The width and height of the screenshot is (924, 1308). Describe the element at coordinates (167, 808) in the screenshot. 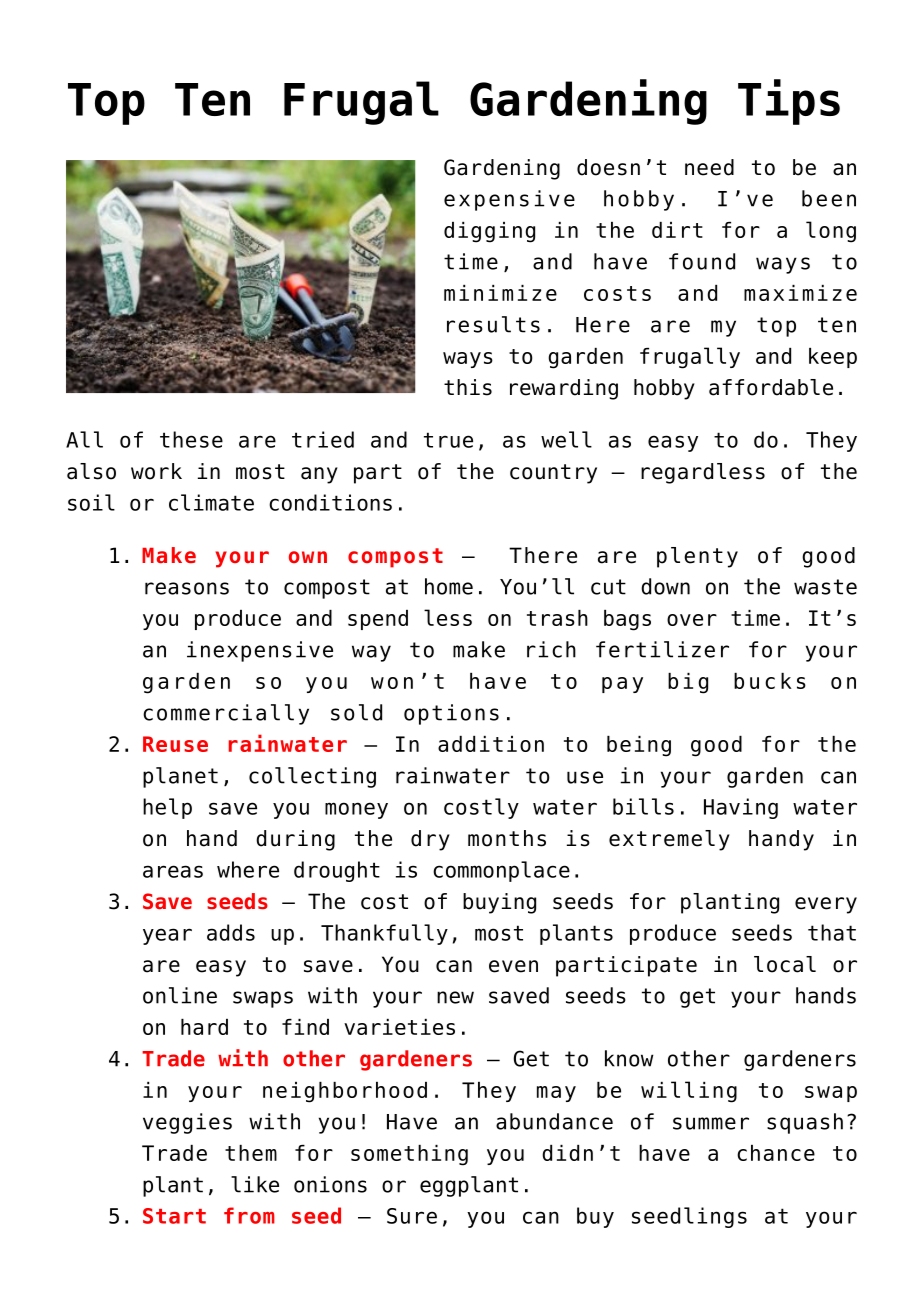

I see `help` at that location.
